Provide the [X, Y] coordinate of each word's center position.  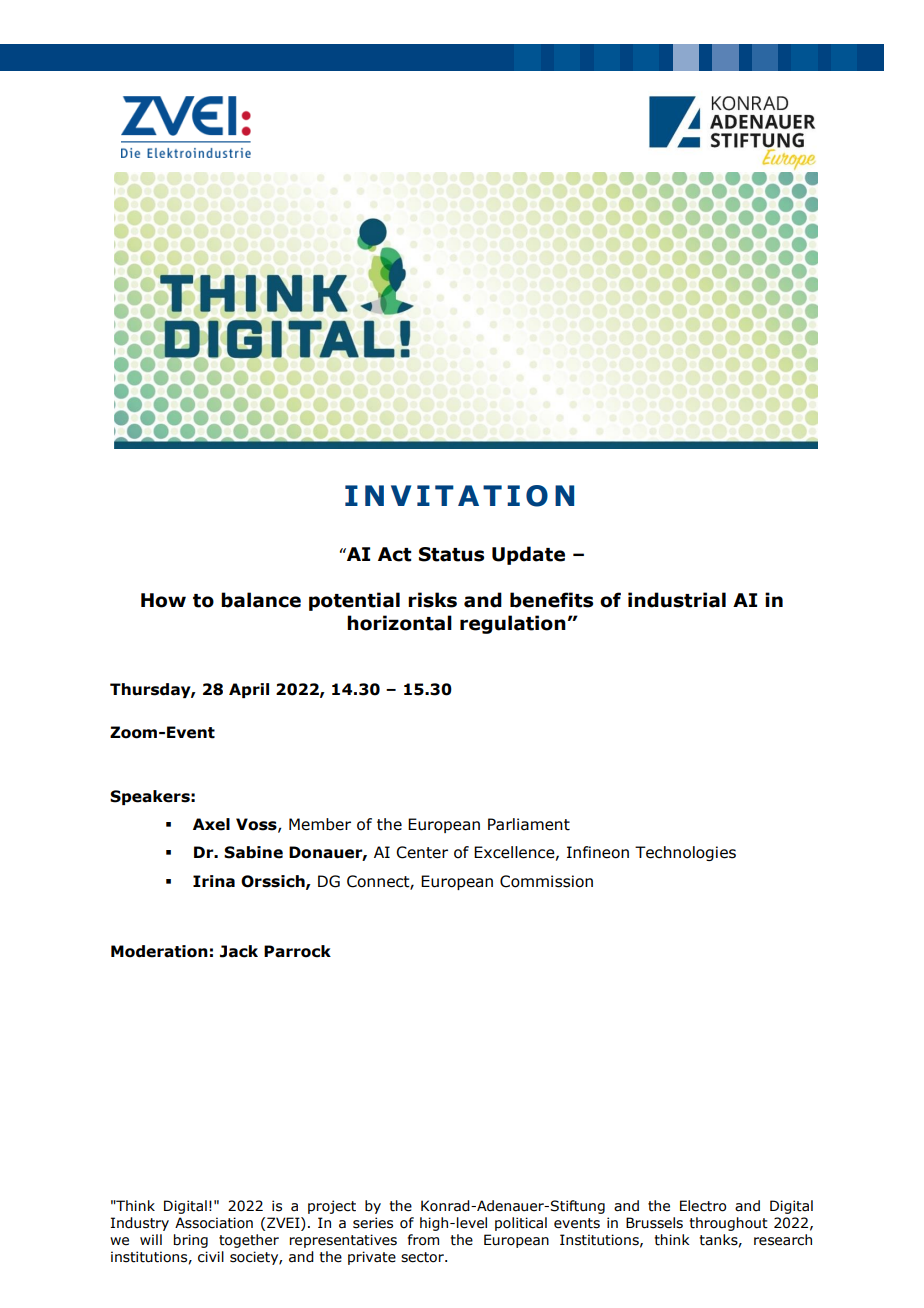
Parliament [529, 824]
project [332, 1207]
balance [261, 600]
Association [214, 1223]
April [249, 690]
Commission [546, 881]
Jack [239, 951]
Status [451, 554]
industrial [677, 600]
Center [422, 852]
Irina [214, 881]
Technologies [685, 853]
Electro [703, 1206]
